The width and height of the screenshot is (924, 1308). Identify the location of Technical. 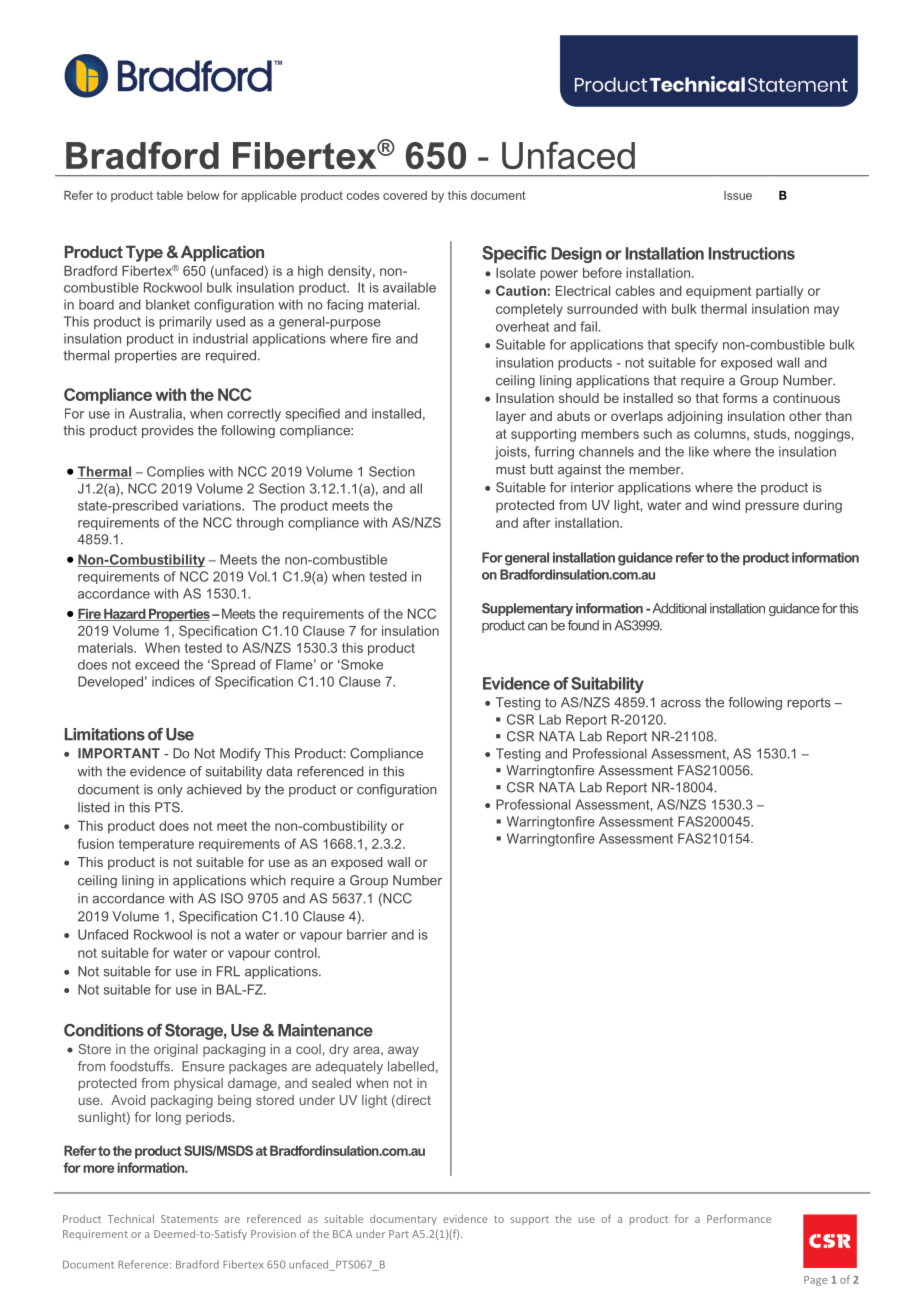
(131, 1218).
